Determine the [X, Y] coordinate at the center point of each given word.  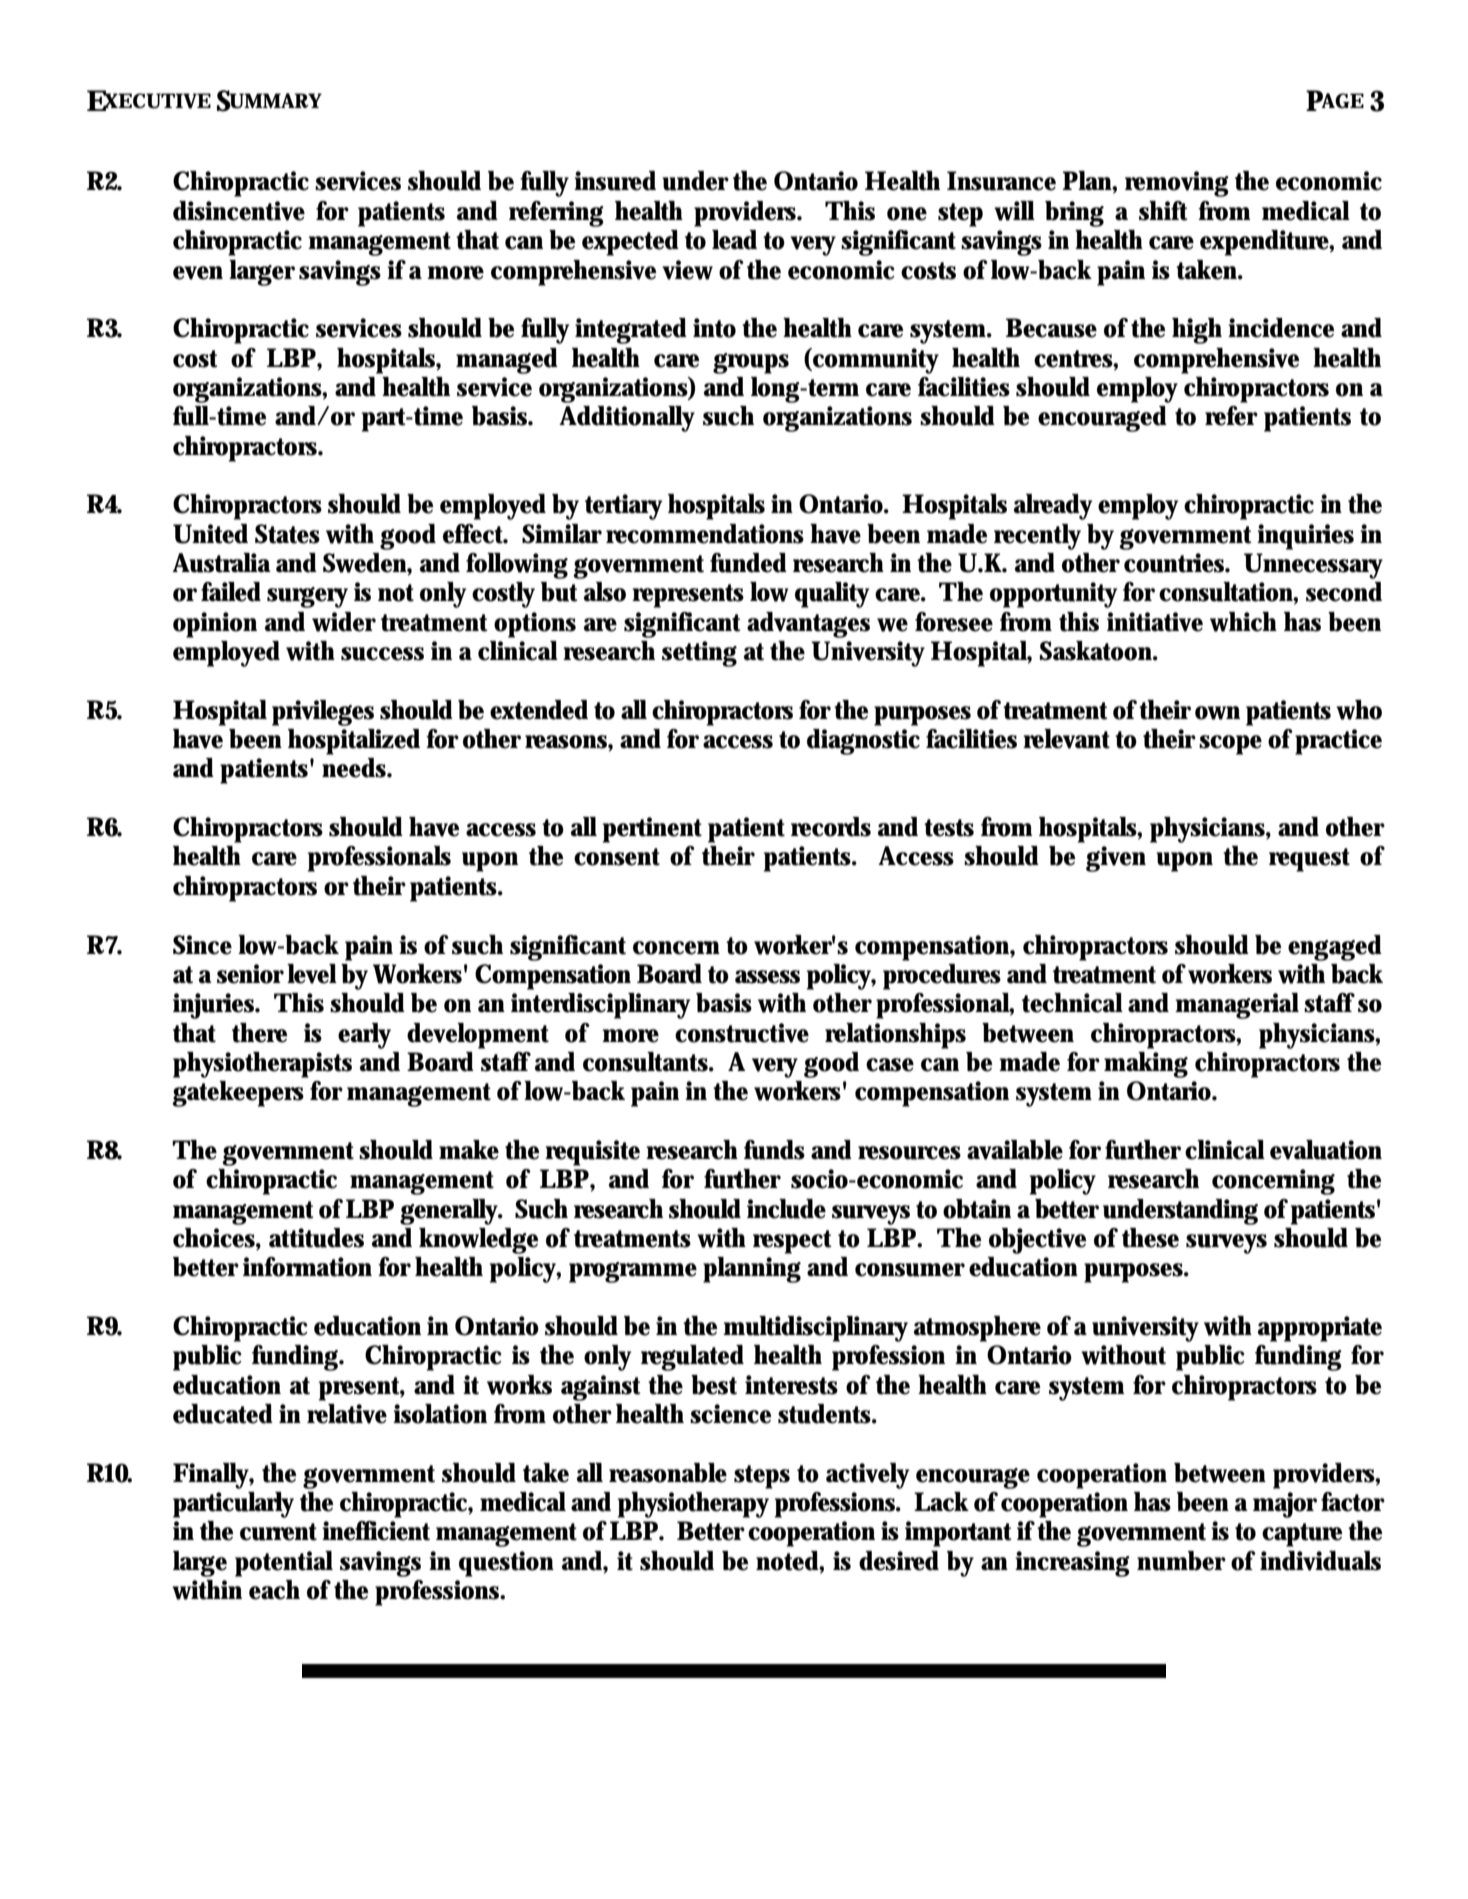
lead [734, 240]
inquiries [1305, 537]
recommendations [705, 534]
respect [792, 1242]
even [198, 273]
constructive [742, 1033]
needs [355, 768]
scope [1230, 745]
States [287, 534]
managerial [1237, 1006]
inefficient [376, 1531]
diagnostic [863, 742]
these [1150, 1238]
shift [1163, 211]
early [364, 1036]
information [307, 1267]
